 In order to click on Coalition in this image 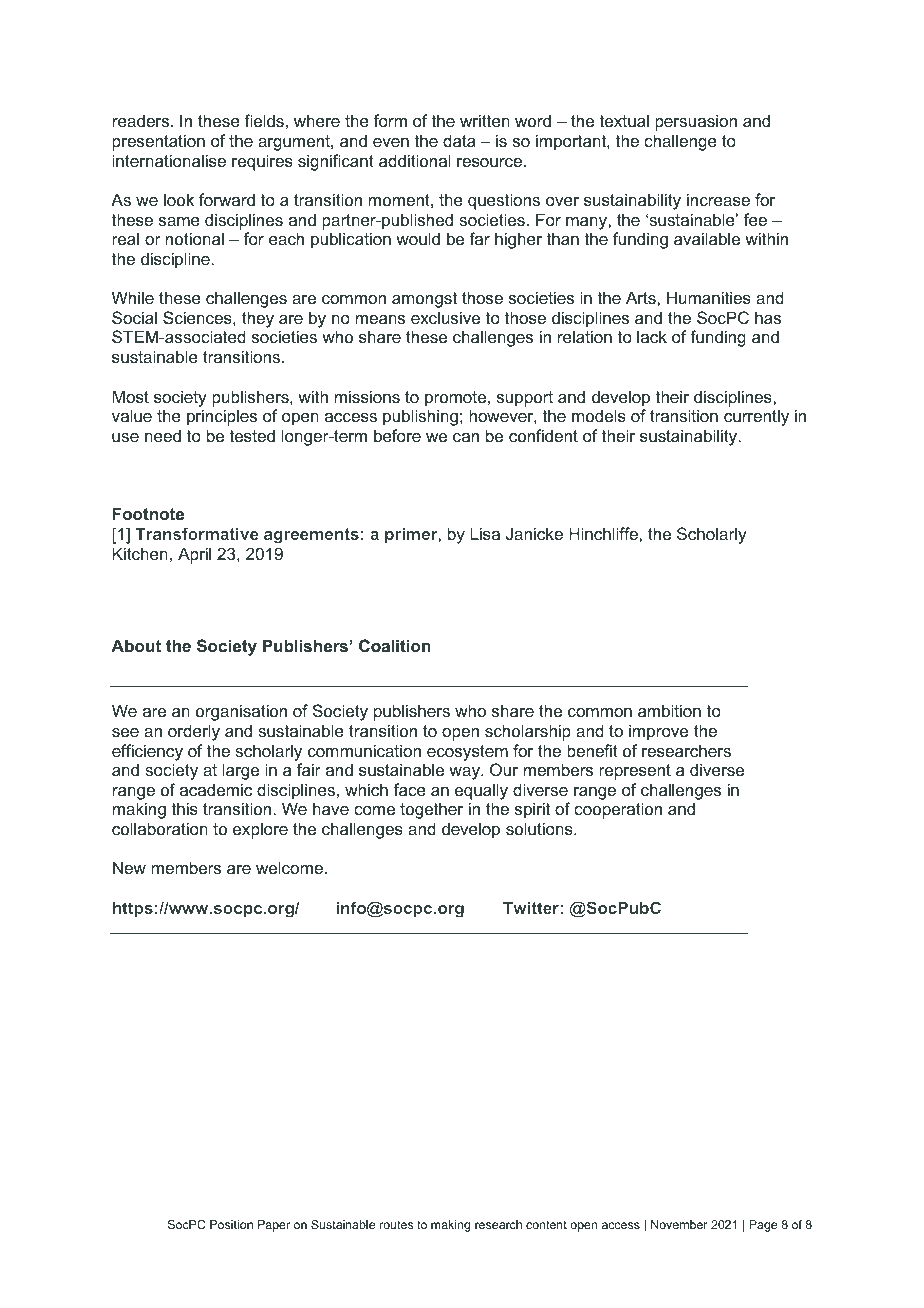, I will do `click(395, 645)`.
